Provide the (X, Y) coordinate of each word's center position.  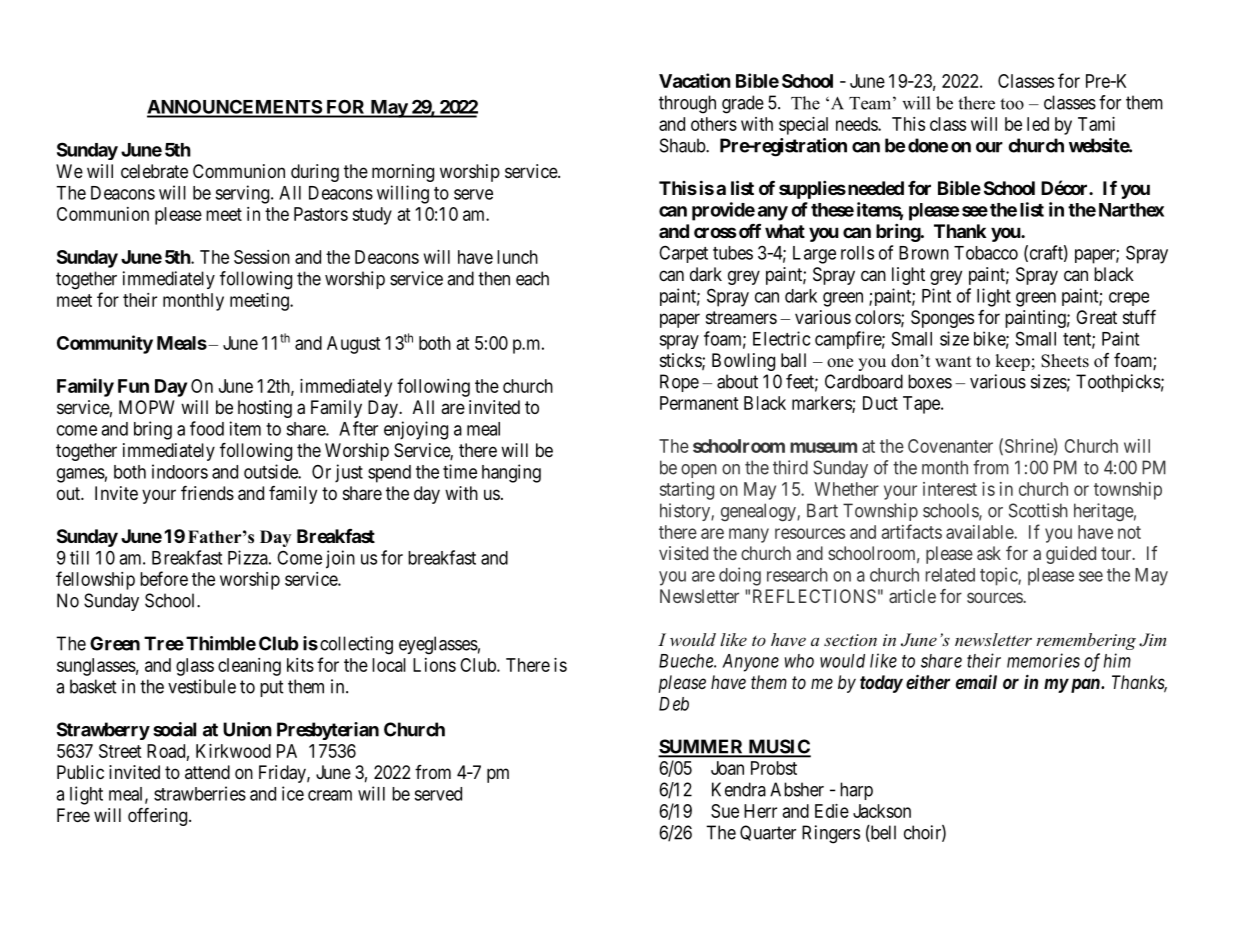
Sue (725, 811)
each (532, 278)
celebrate (154, 171)
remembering (1086, 641)
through (687, 104)
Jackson (882, 811)
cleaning (249, 667)
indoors (180, 471)
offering (159, 817)
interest (950, 489)
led (1038, 124)
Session (262, 257)
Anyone (750, 663)
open (699, 471)
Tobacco (986, 253)
